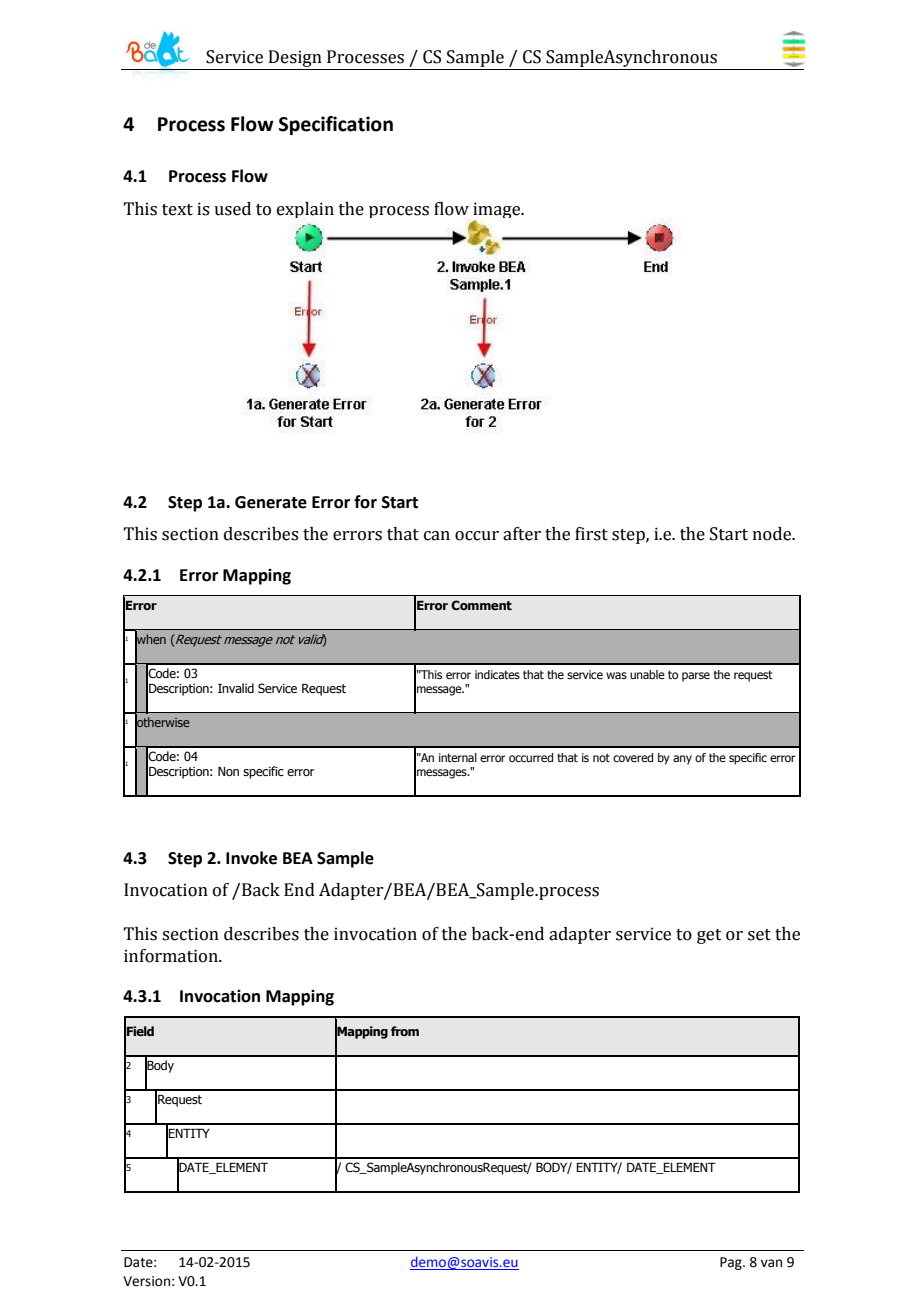 Image resolution: width=924 pixels, height=1309 pixels. I want to click on indicates, so click(497, 674).
